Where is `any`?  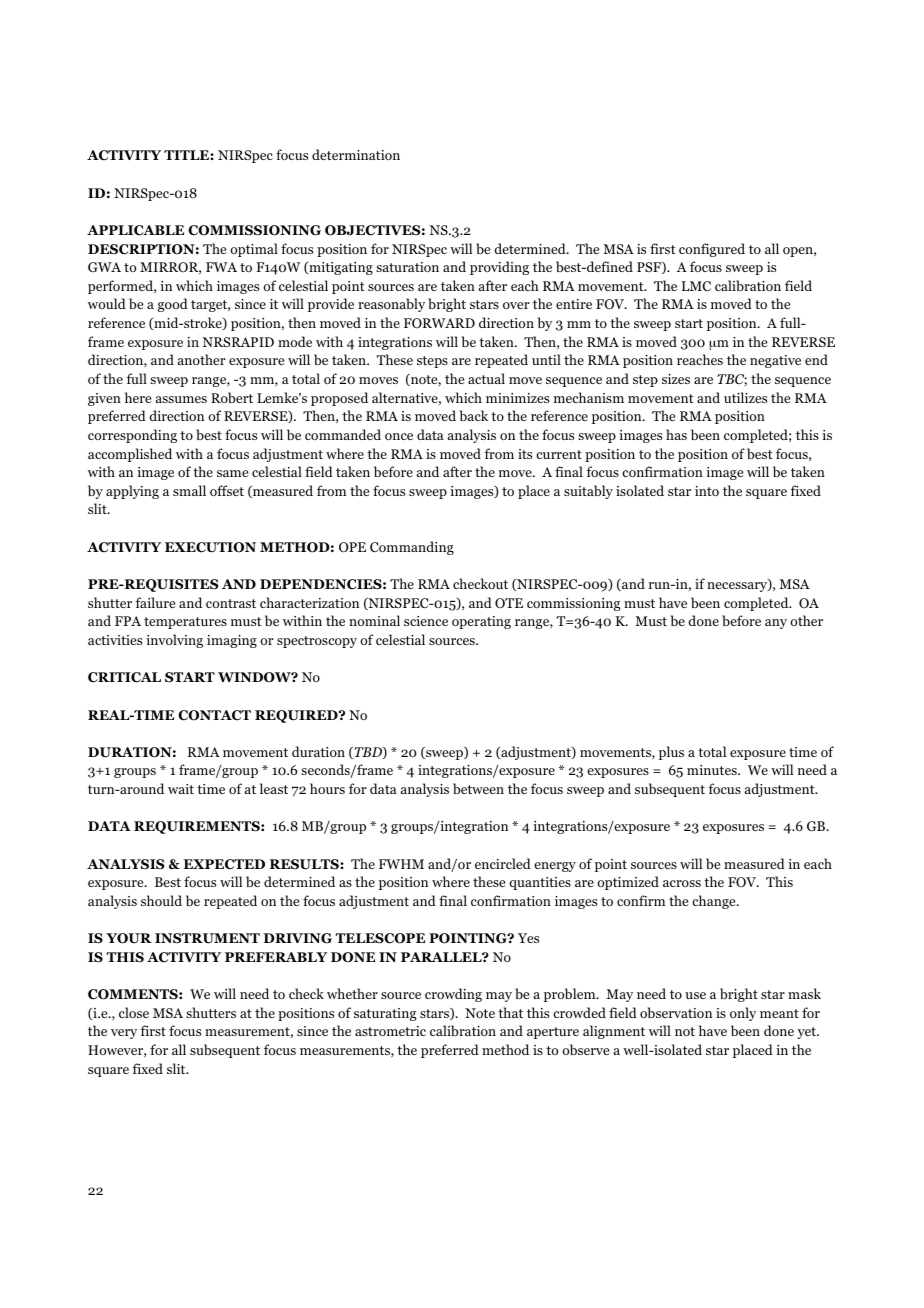 any is located at coordinates (776, 624).
